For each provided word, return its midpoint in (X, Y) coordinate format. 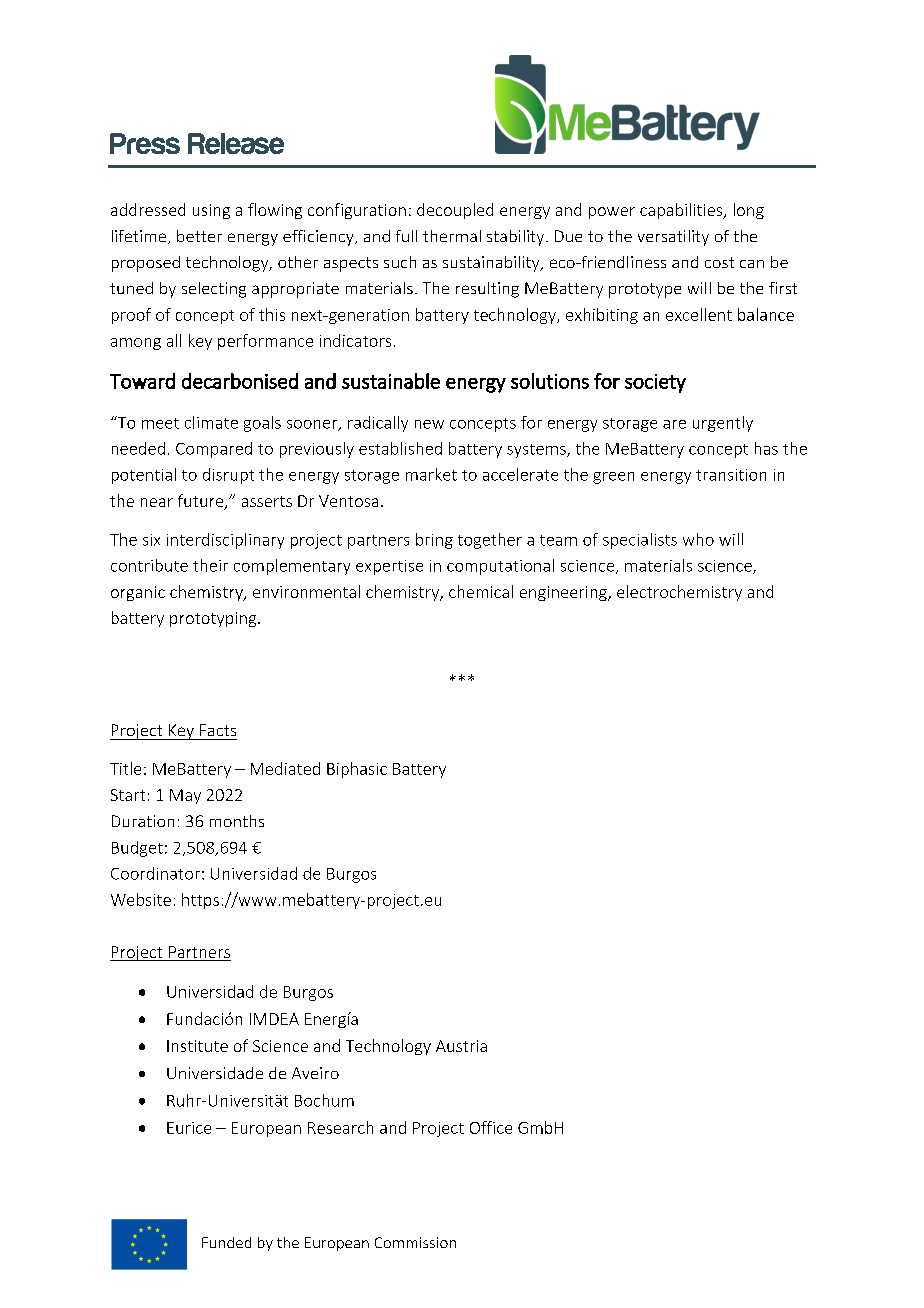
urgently (723, 424)
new (429, 424)
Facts (218, 730)
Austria (461, 1046)
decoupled (455, 211)
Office (491, 1127)
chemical (481, 591)
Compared (214, 450)
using (211, 211)
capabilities (682, 211)
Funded (226, 1242)
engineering (564, 593)
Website (141, 899)
